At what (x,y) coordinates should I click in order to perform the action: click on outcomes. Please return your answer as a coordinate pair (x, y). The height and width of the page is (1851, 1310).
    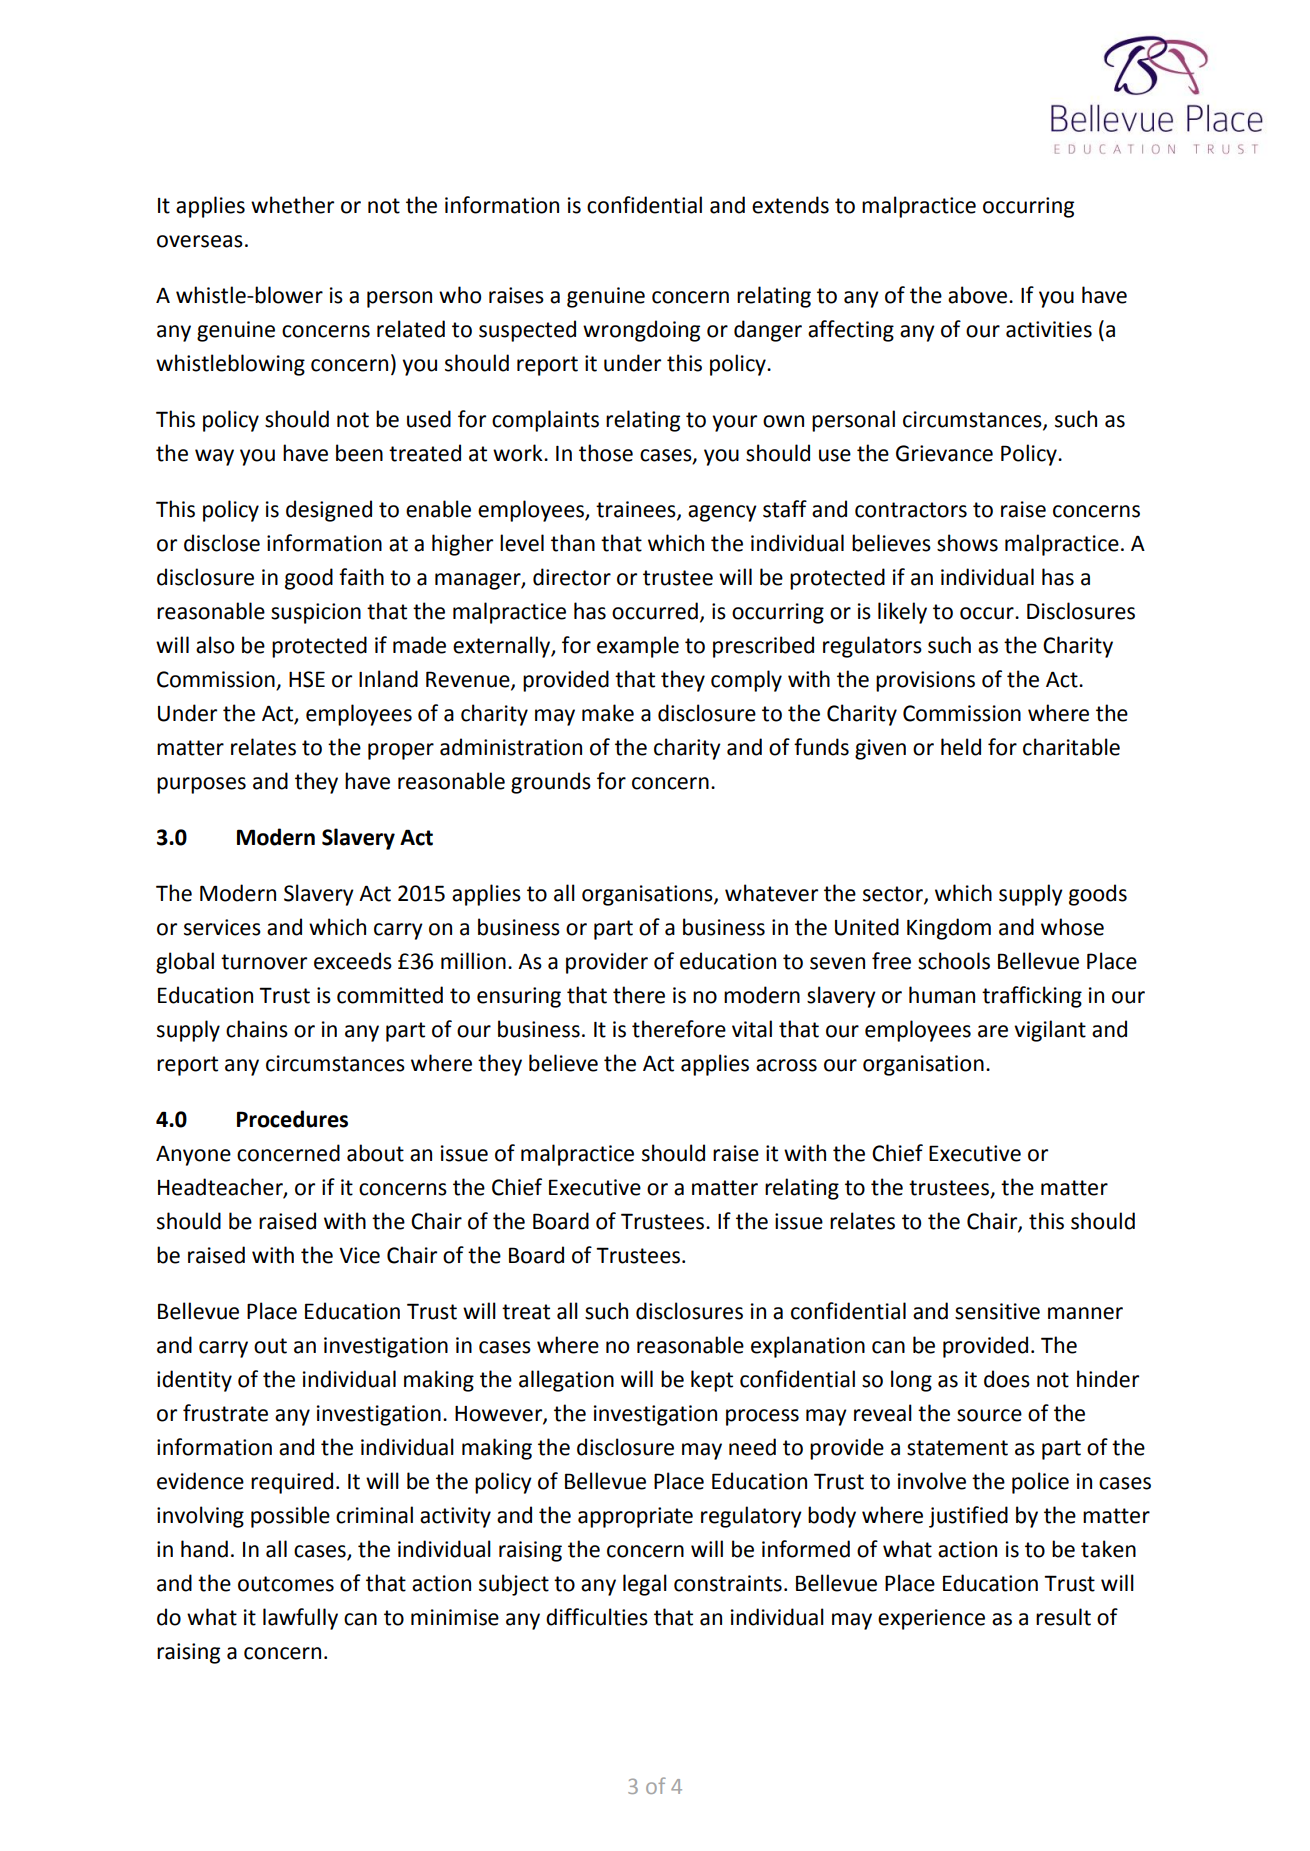
    Looking at the image, I should click on (286, 1584).
